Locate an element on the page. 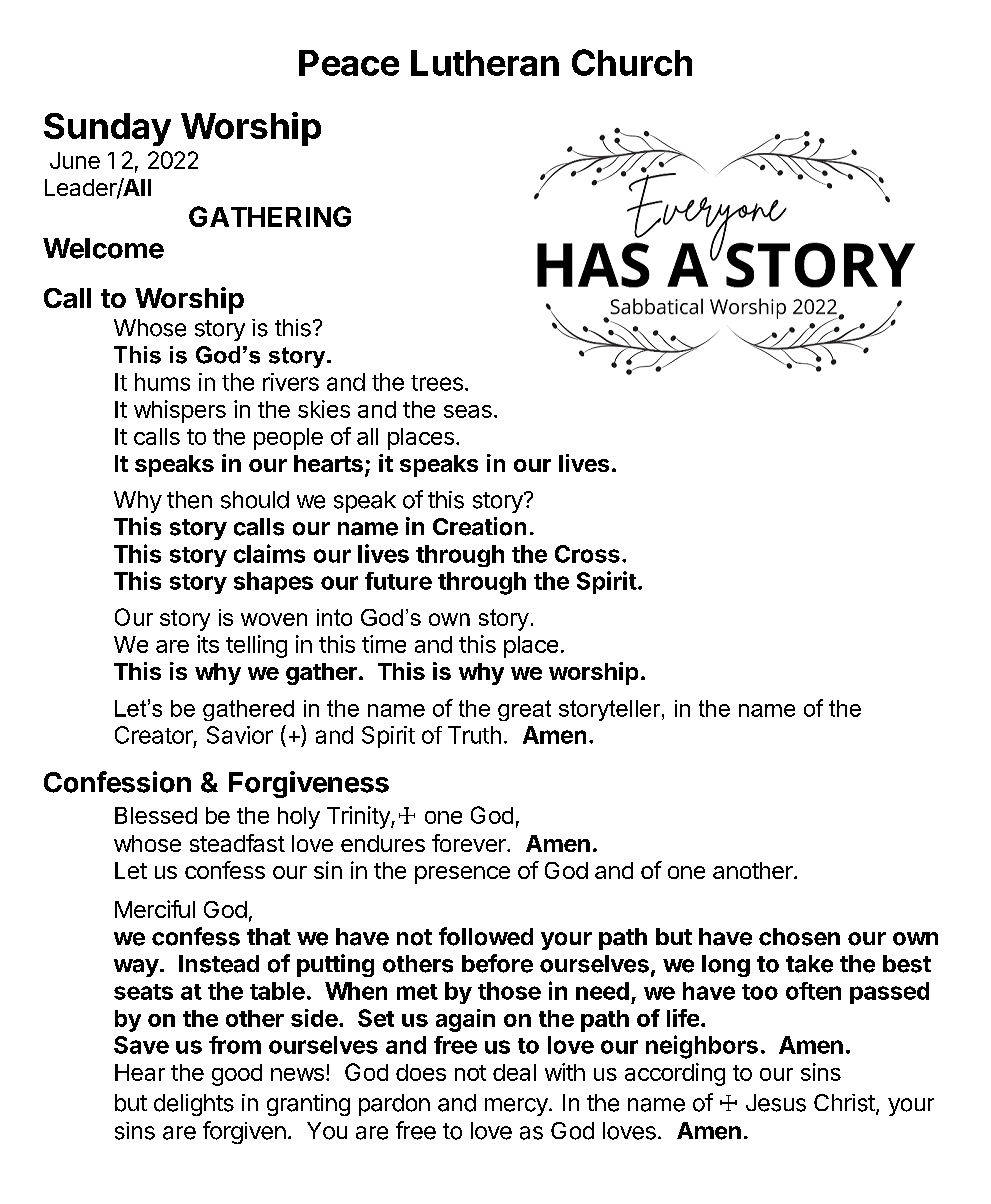  Savior is located at coordinates (240, 735).
